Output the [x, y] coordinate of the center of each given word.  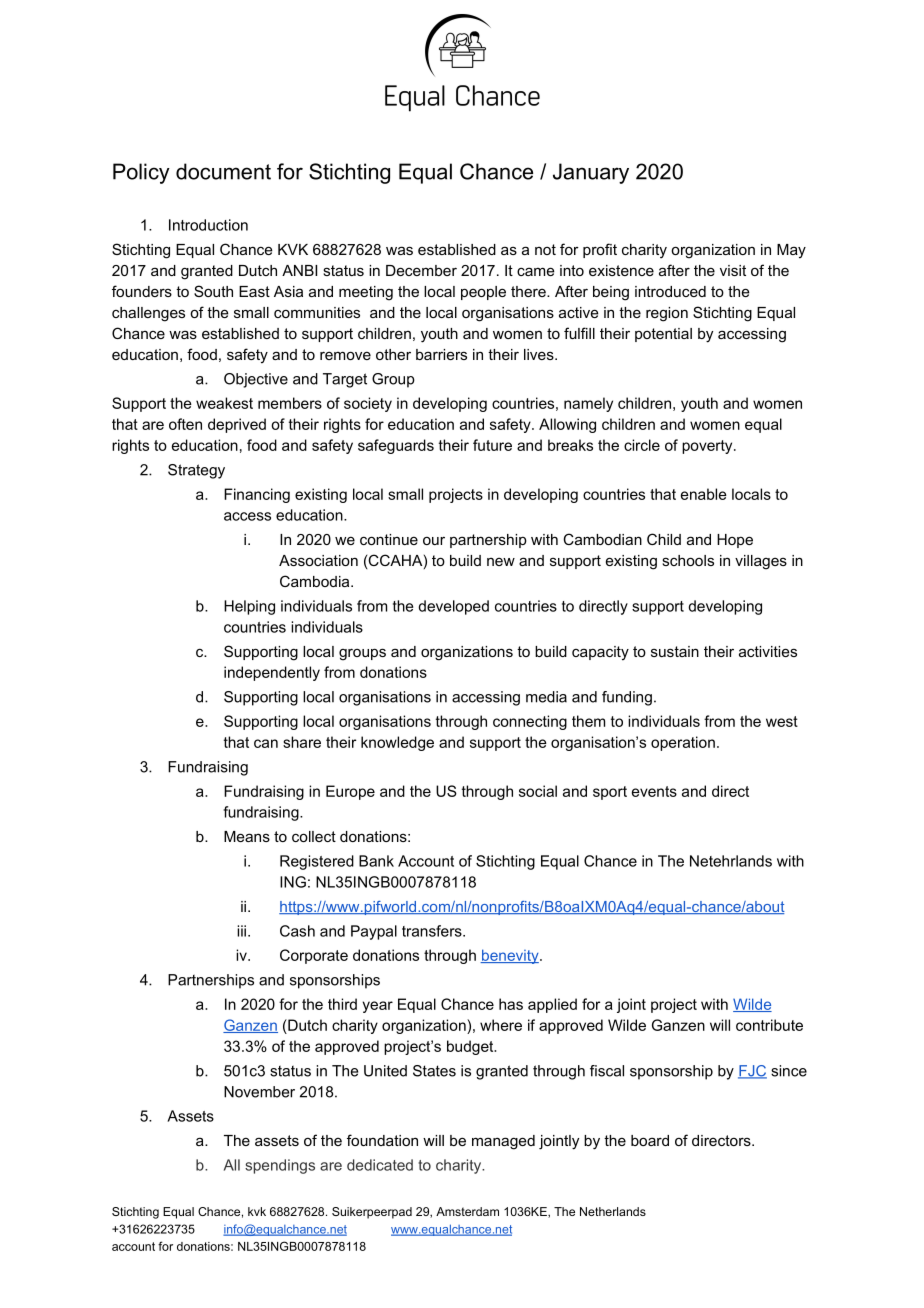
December [421, 270]
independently [272, 673]
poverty [708, 447]
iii [241, 931]
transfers [433, 931]
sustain [675, 651]
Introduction [208, 225]
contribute [769, 1025]
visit [733, 270]
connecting [530, 722]
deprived [237, 425]
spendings [280, 1166]
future [492, 445]
